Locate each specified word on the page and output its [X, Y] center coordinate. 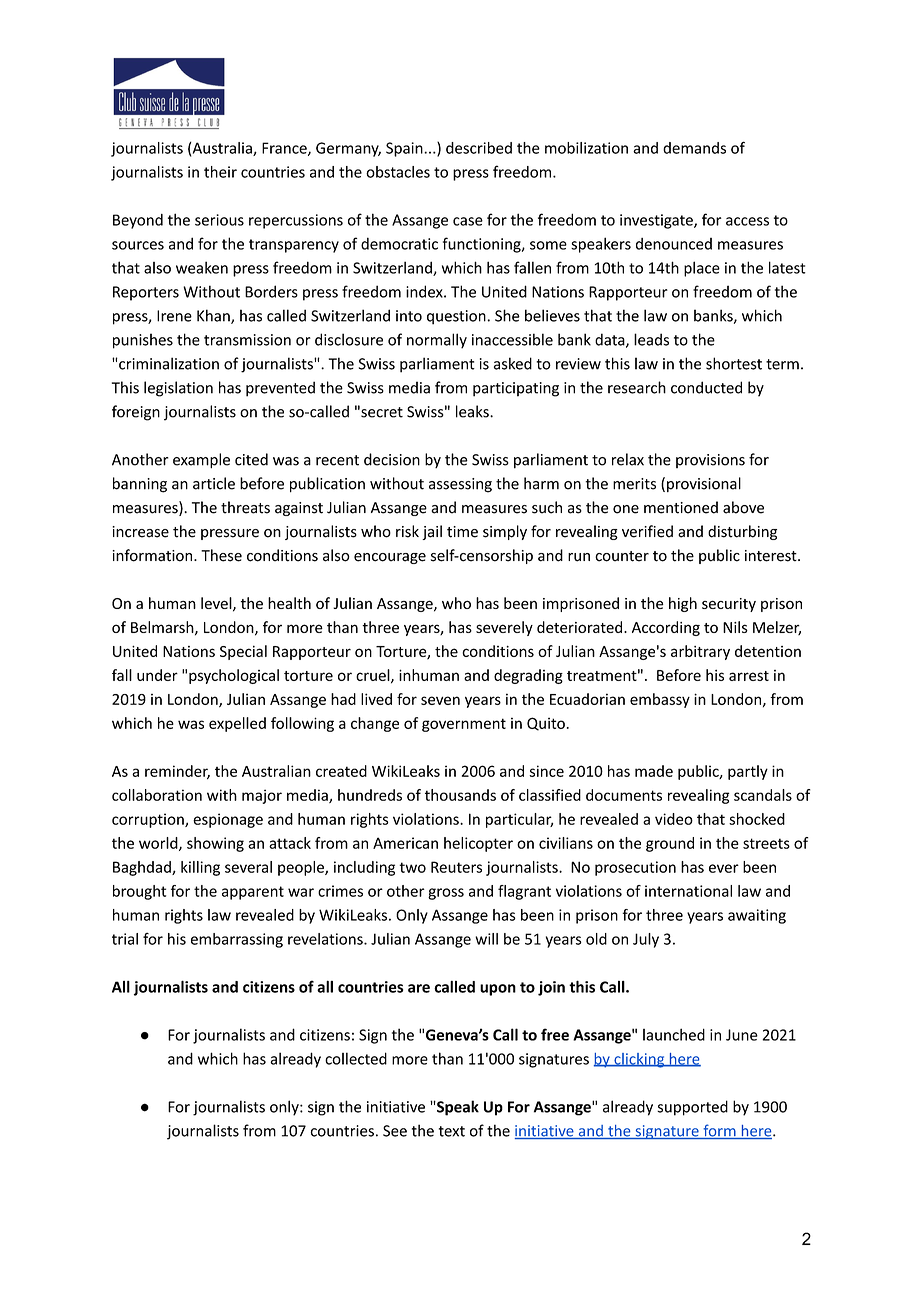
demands [694, 148]
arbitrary [700, 652]
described [479, 148]
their [220, 172]
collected [356, 1058]
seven [440, 700]
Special [243, 652]
